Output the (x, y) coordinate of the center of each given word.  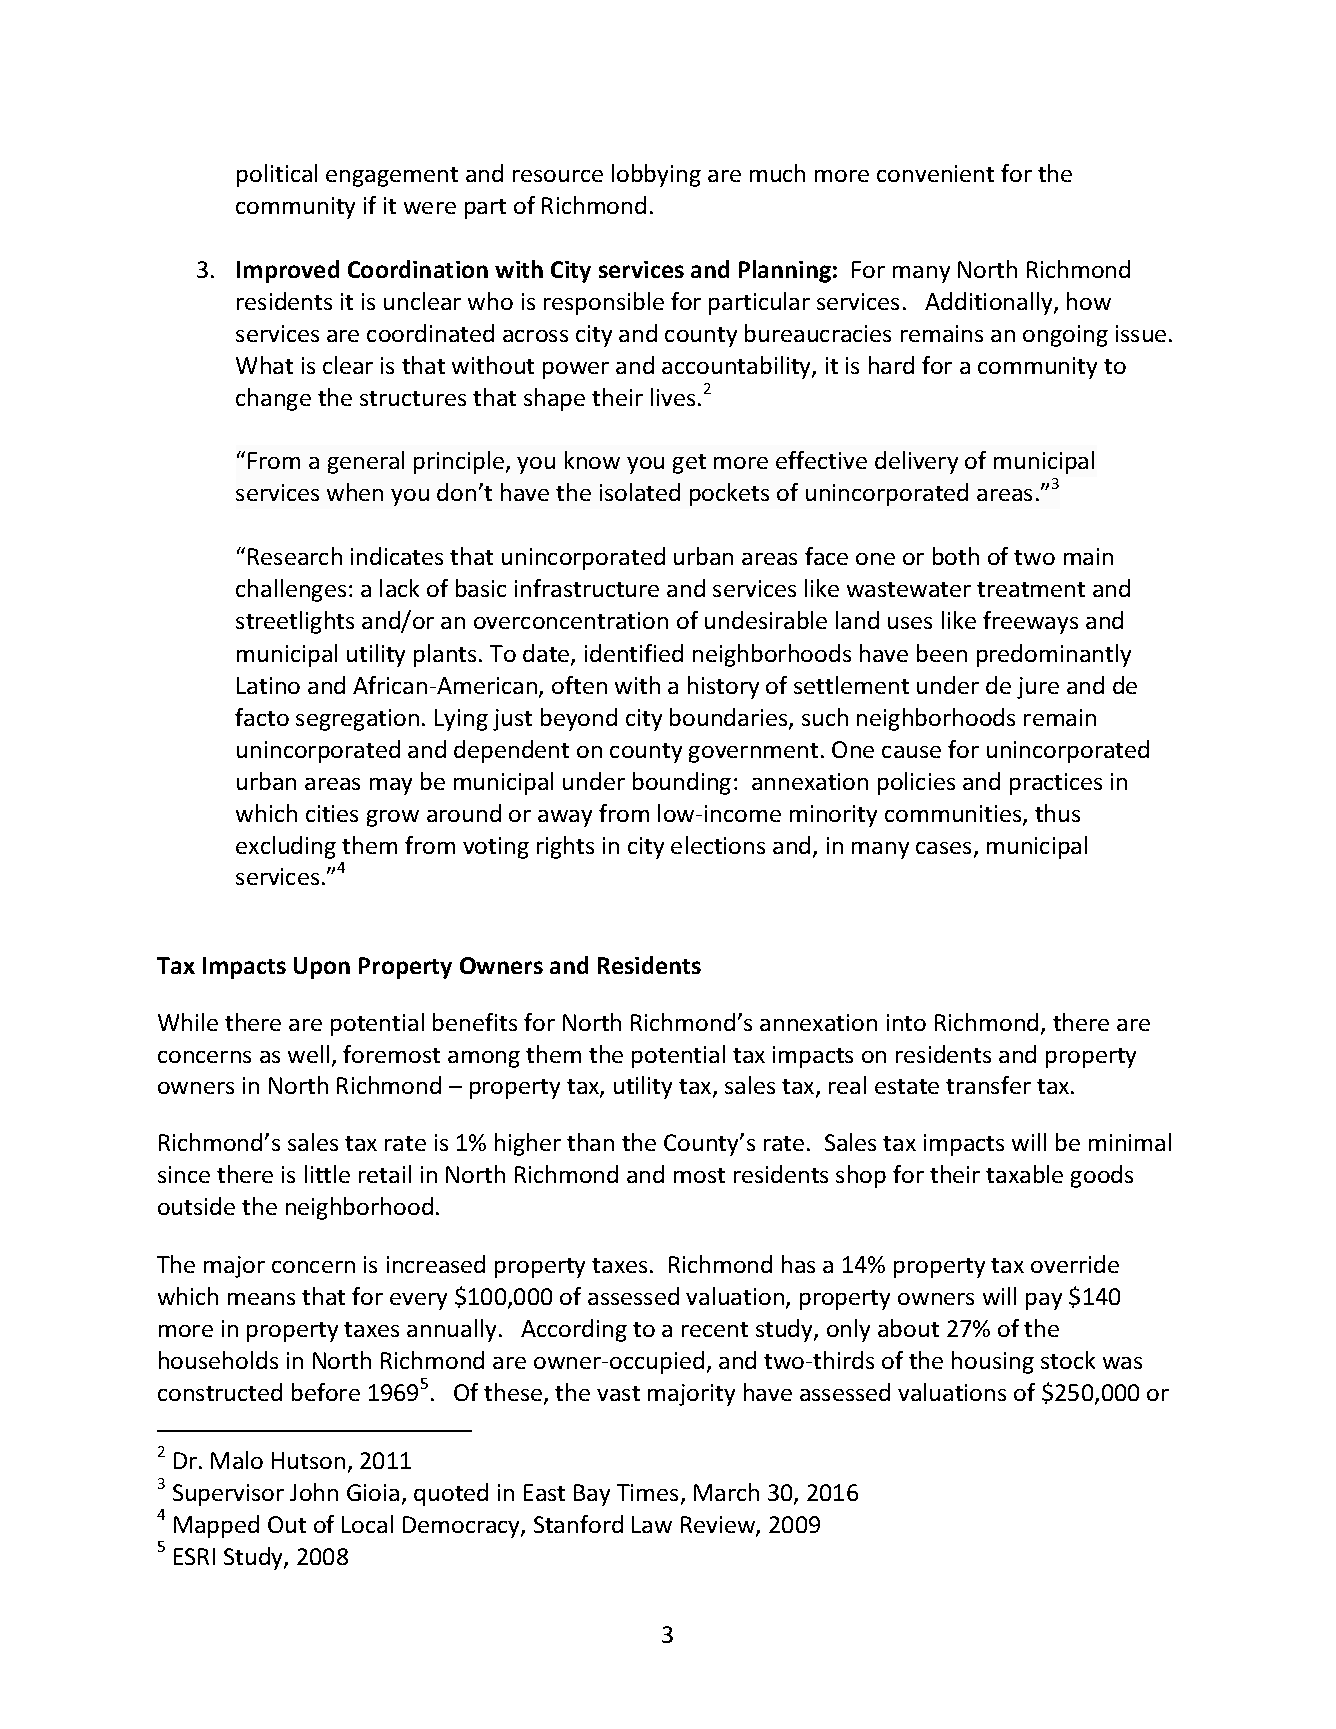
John (314, 1492)
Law (652, 1524)
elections (718, 845)
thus (1057, 813)
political (277, 175)
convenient (935, 173)
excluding (286, 847)
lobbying (656, 175)
